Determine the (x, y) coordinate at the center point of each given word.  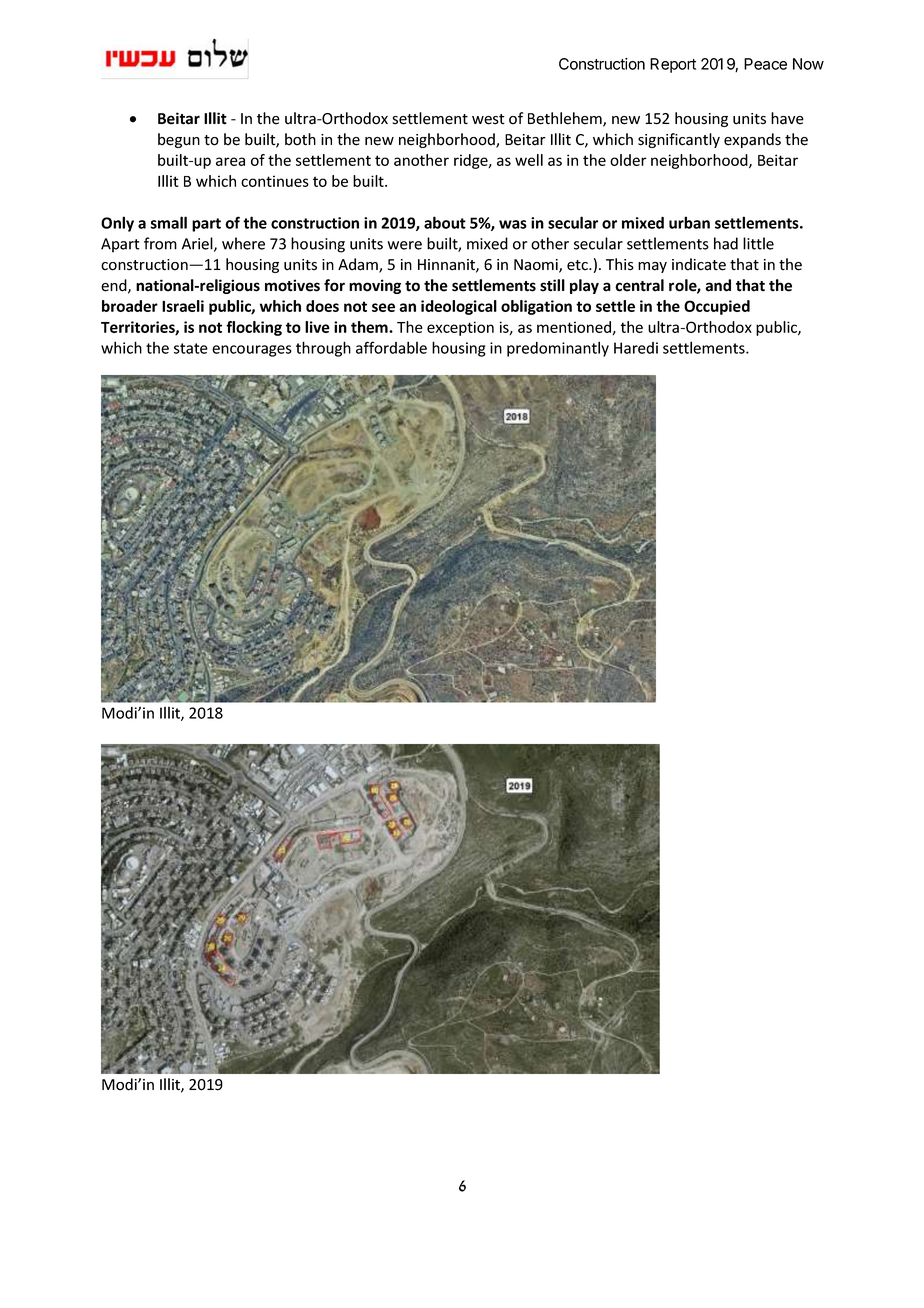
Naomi (537, 266)
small (168, 222)
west (488, 119)
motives (292, 285)
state (191, 348)
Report (673, 65)
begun (179, 140)
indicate (699, 264)
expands (752, 140)
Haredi (636, 348)
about (445, 222)
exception (460, 328)
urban (689, 222)
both (300, 139)
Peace (765, 64)
